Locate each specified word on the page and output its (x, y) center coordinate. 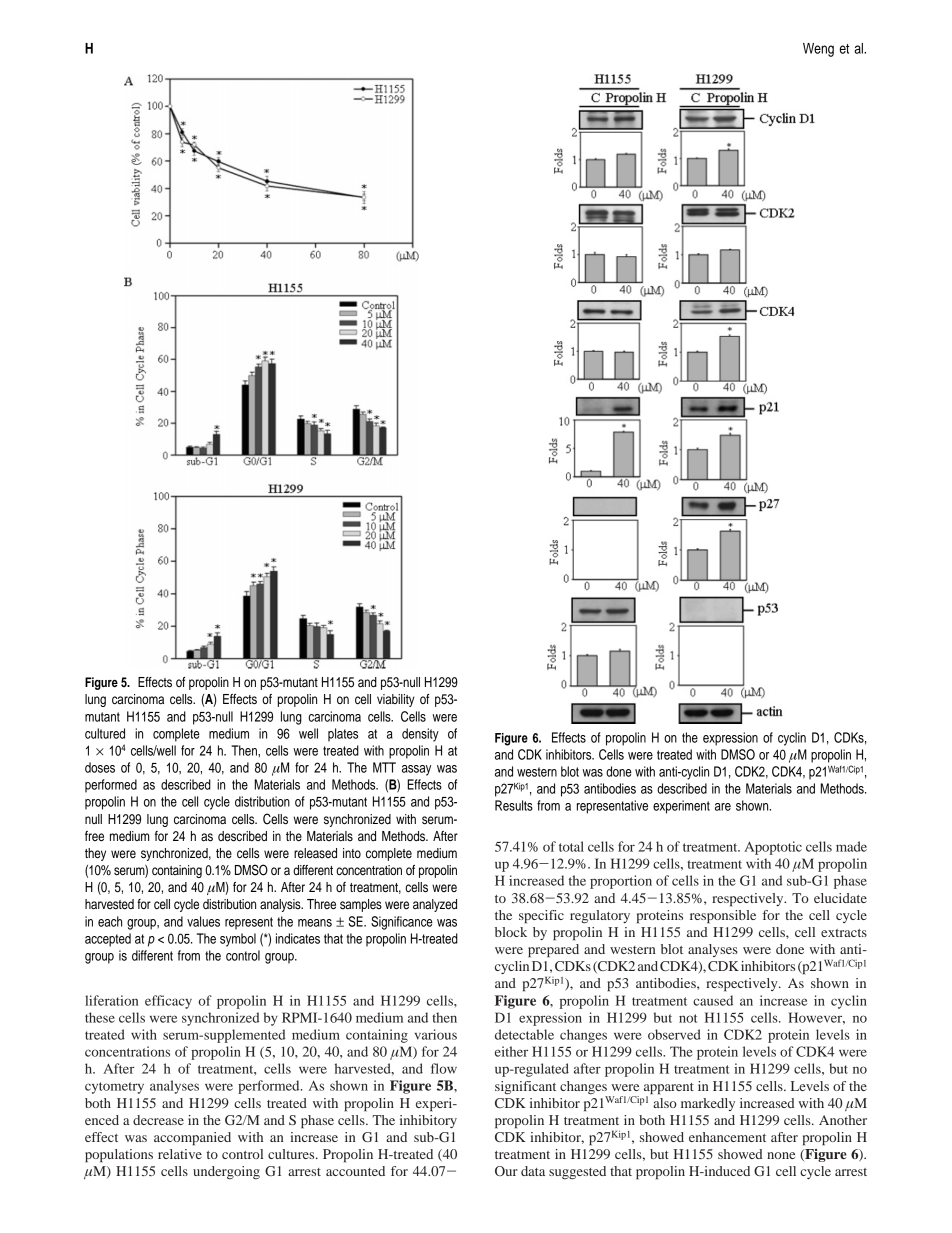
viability (396, 700)
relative (180, 1154)
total (571, 846)
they (95, 854)
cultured (105, 733)
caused (713, 1000)
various (435, 1034)
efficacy (168, 1002)
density (420, 735)
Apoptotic (773, 848)
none (781, 1155)
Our (506, 1171)
